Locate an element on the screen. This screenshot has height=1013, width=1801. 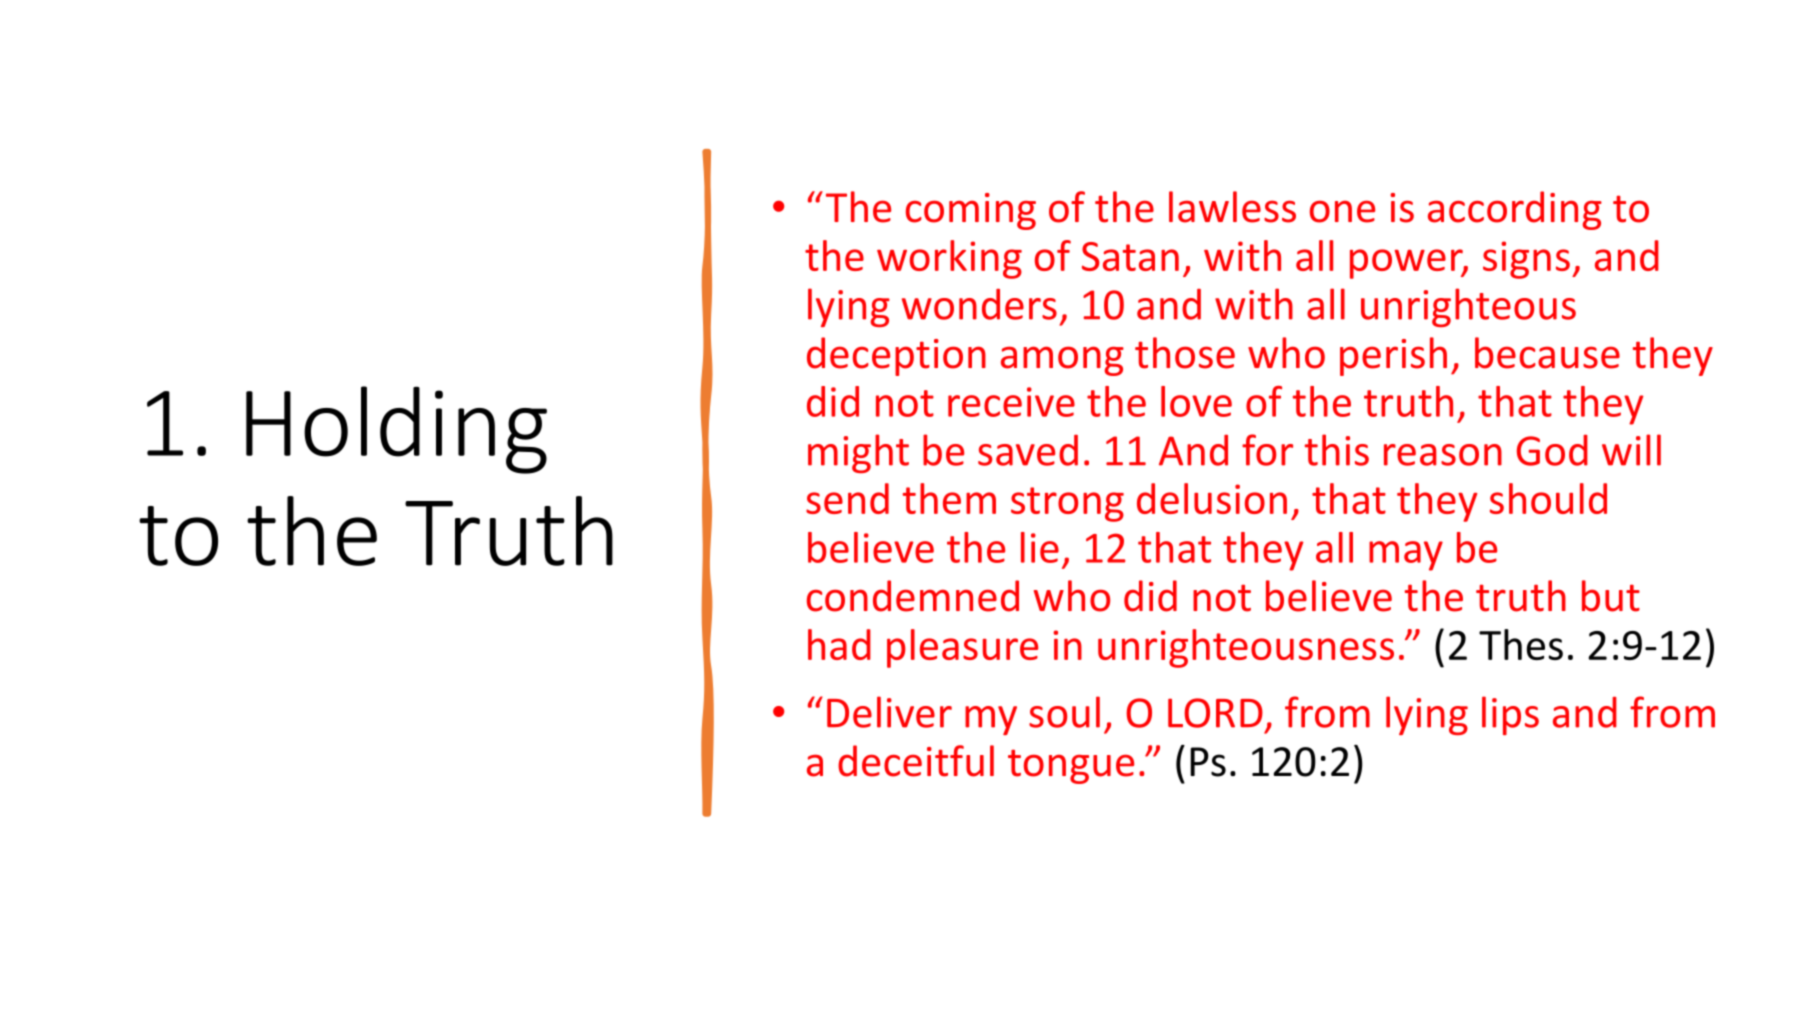
coming is located at coordinates (971, 211).
